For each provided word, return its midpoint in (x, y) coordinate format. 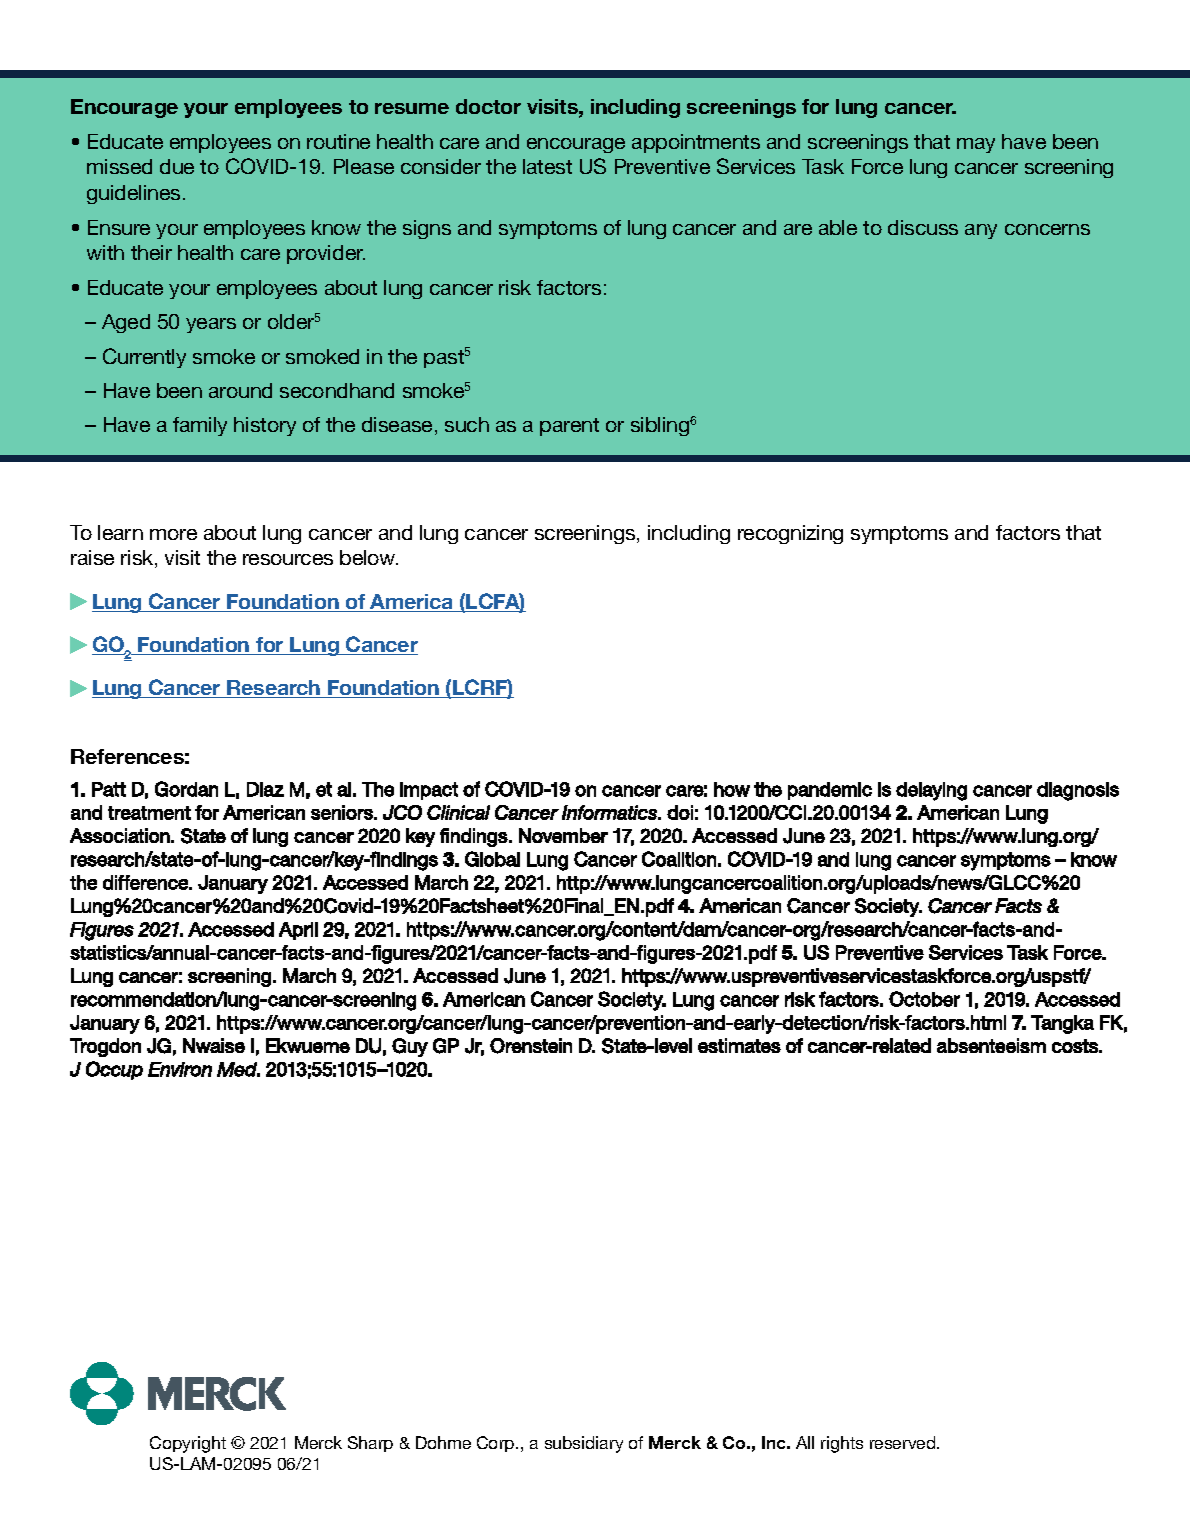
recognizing (790, 534)
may (976, 145)
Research (274, 689)
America (412, 603)
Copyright (188, 1444)
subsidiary (584, 1444)
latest (547, 166)
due (177, 166)
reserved (904, 1442)
